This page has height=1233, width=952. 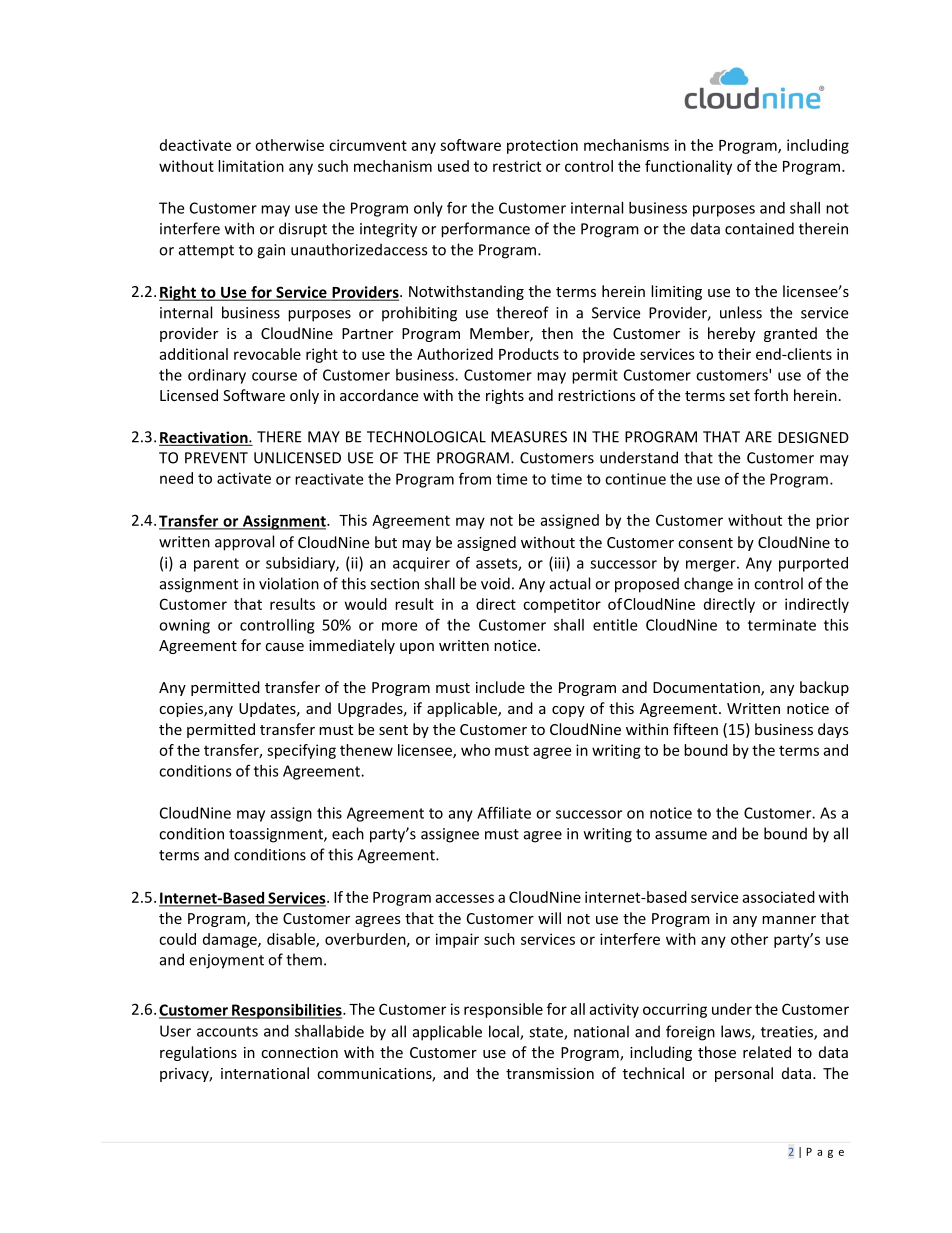 I want to click on limitation, so click(x=251, y=166).
